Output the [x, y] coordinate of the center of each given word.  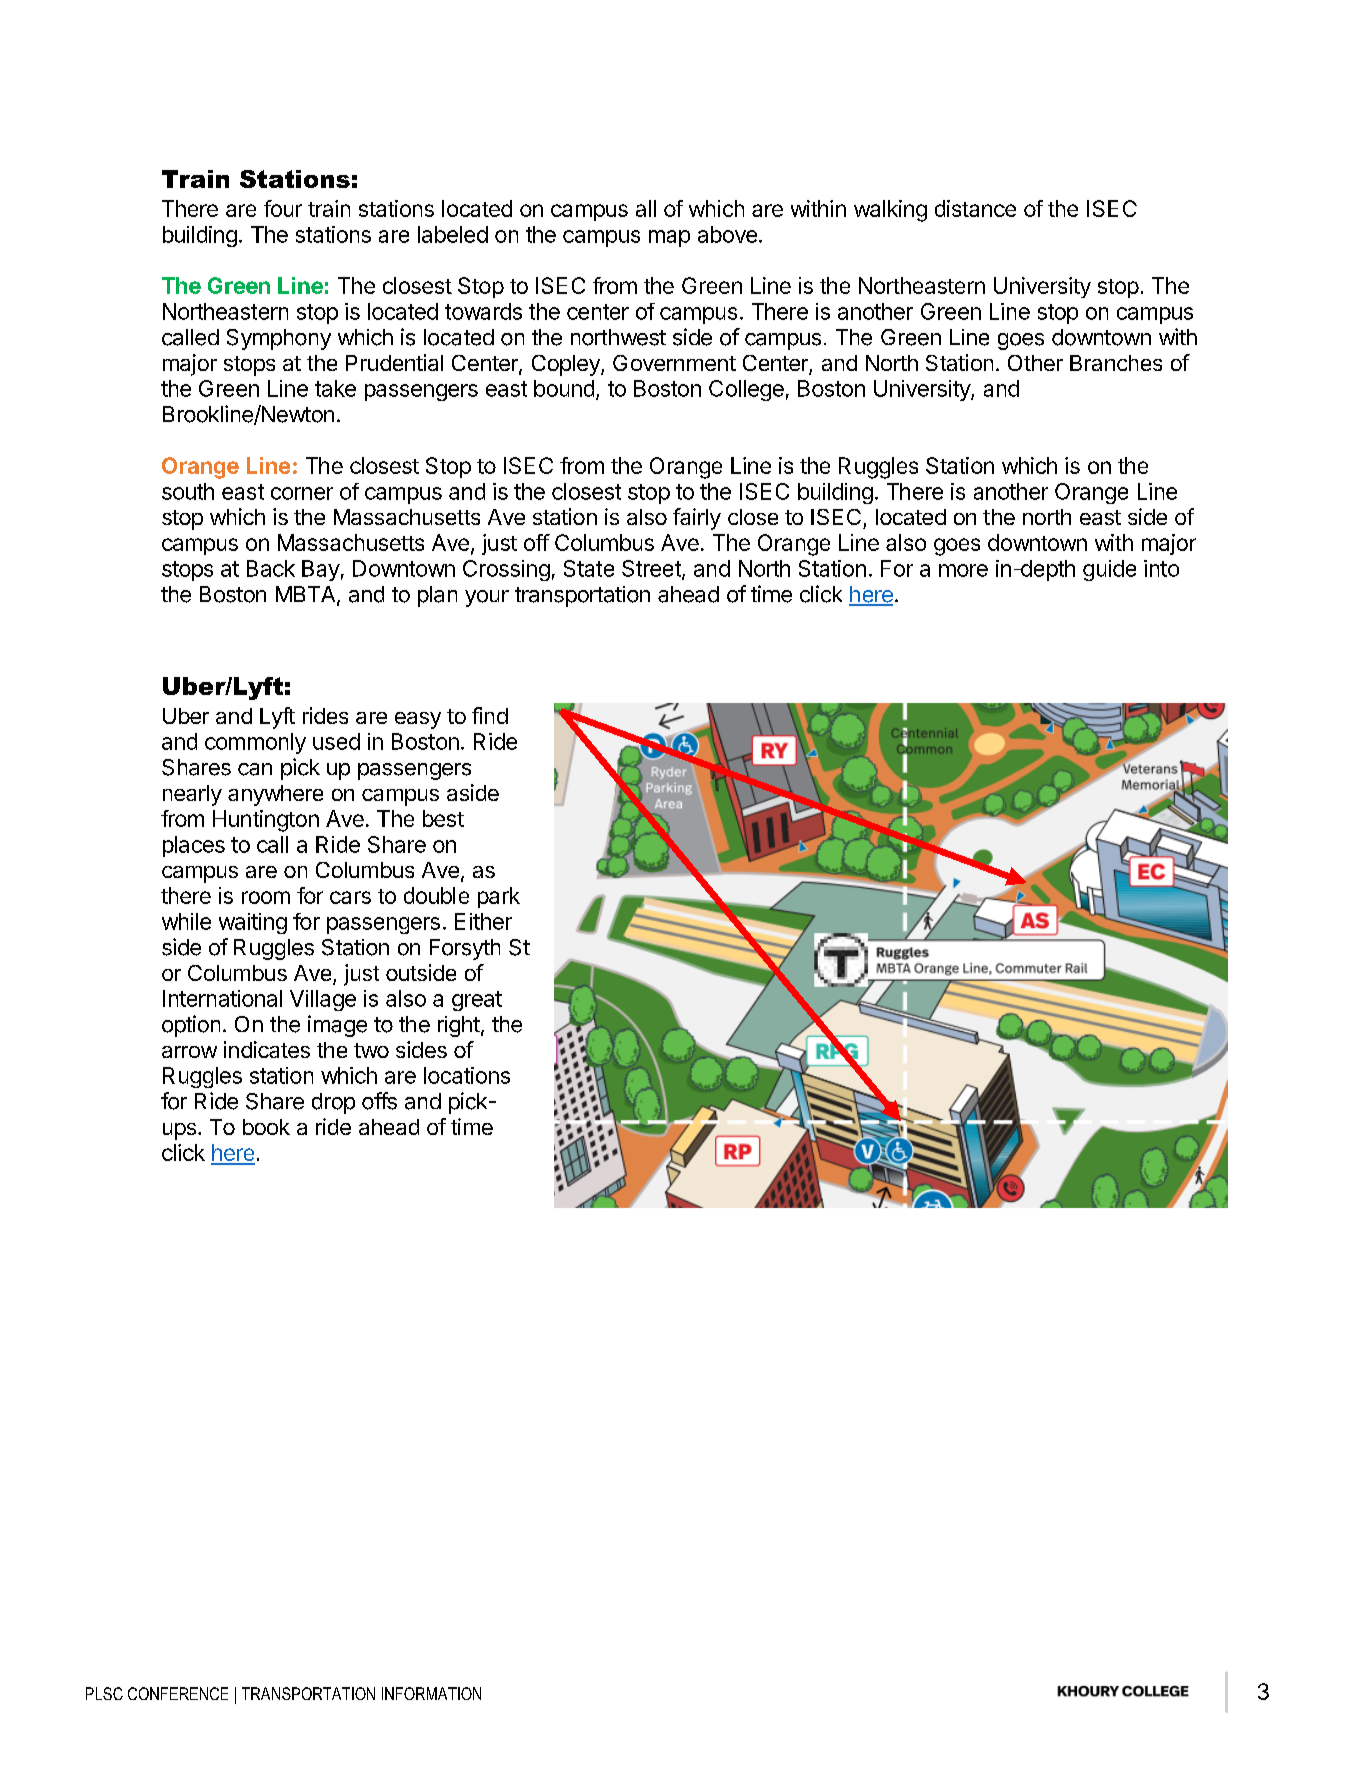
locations [467, 1075]
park [499, 897]
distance [975, 208]
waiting [253, 923]
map [669, 238]
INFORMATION [431, 1693]
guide [1109, 570]
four [283, 208]
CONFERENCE [178, 1693]
